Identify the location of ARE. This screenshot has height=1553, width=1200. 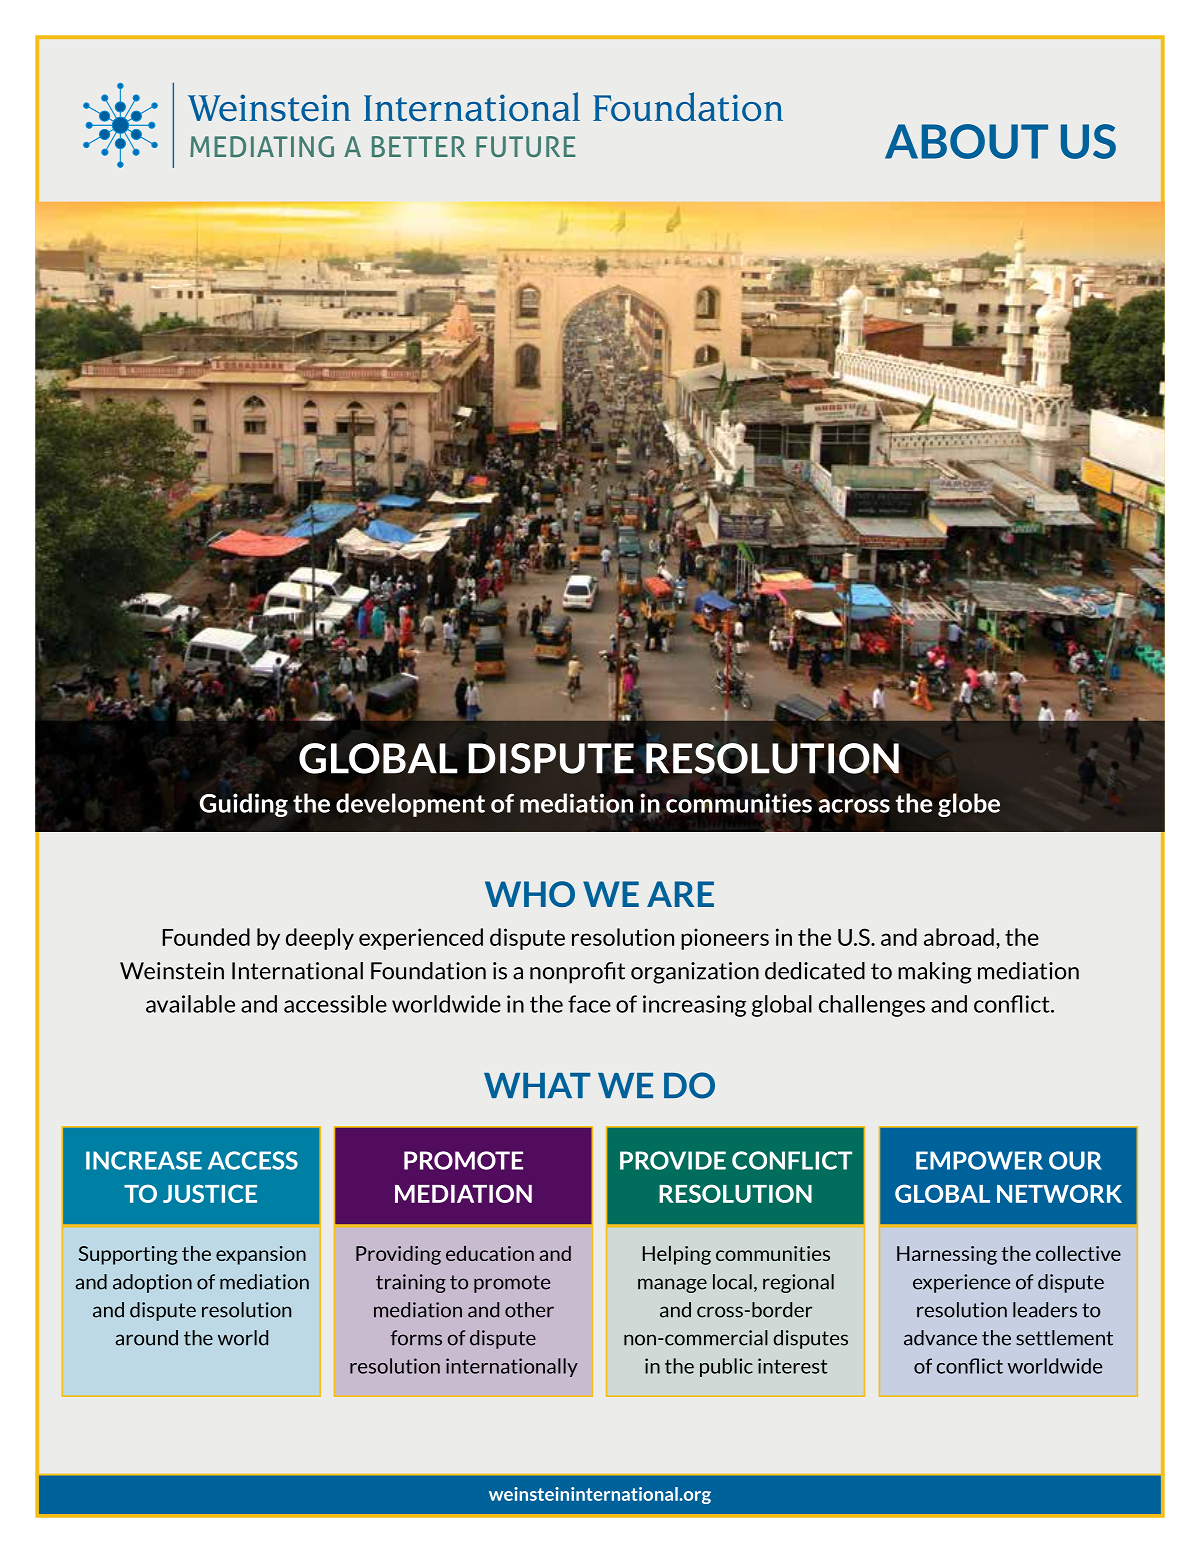
(680, 894).
